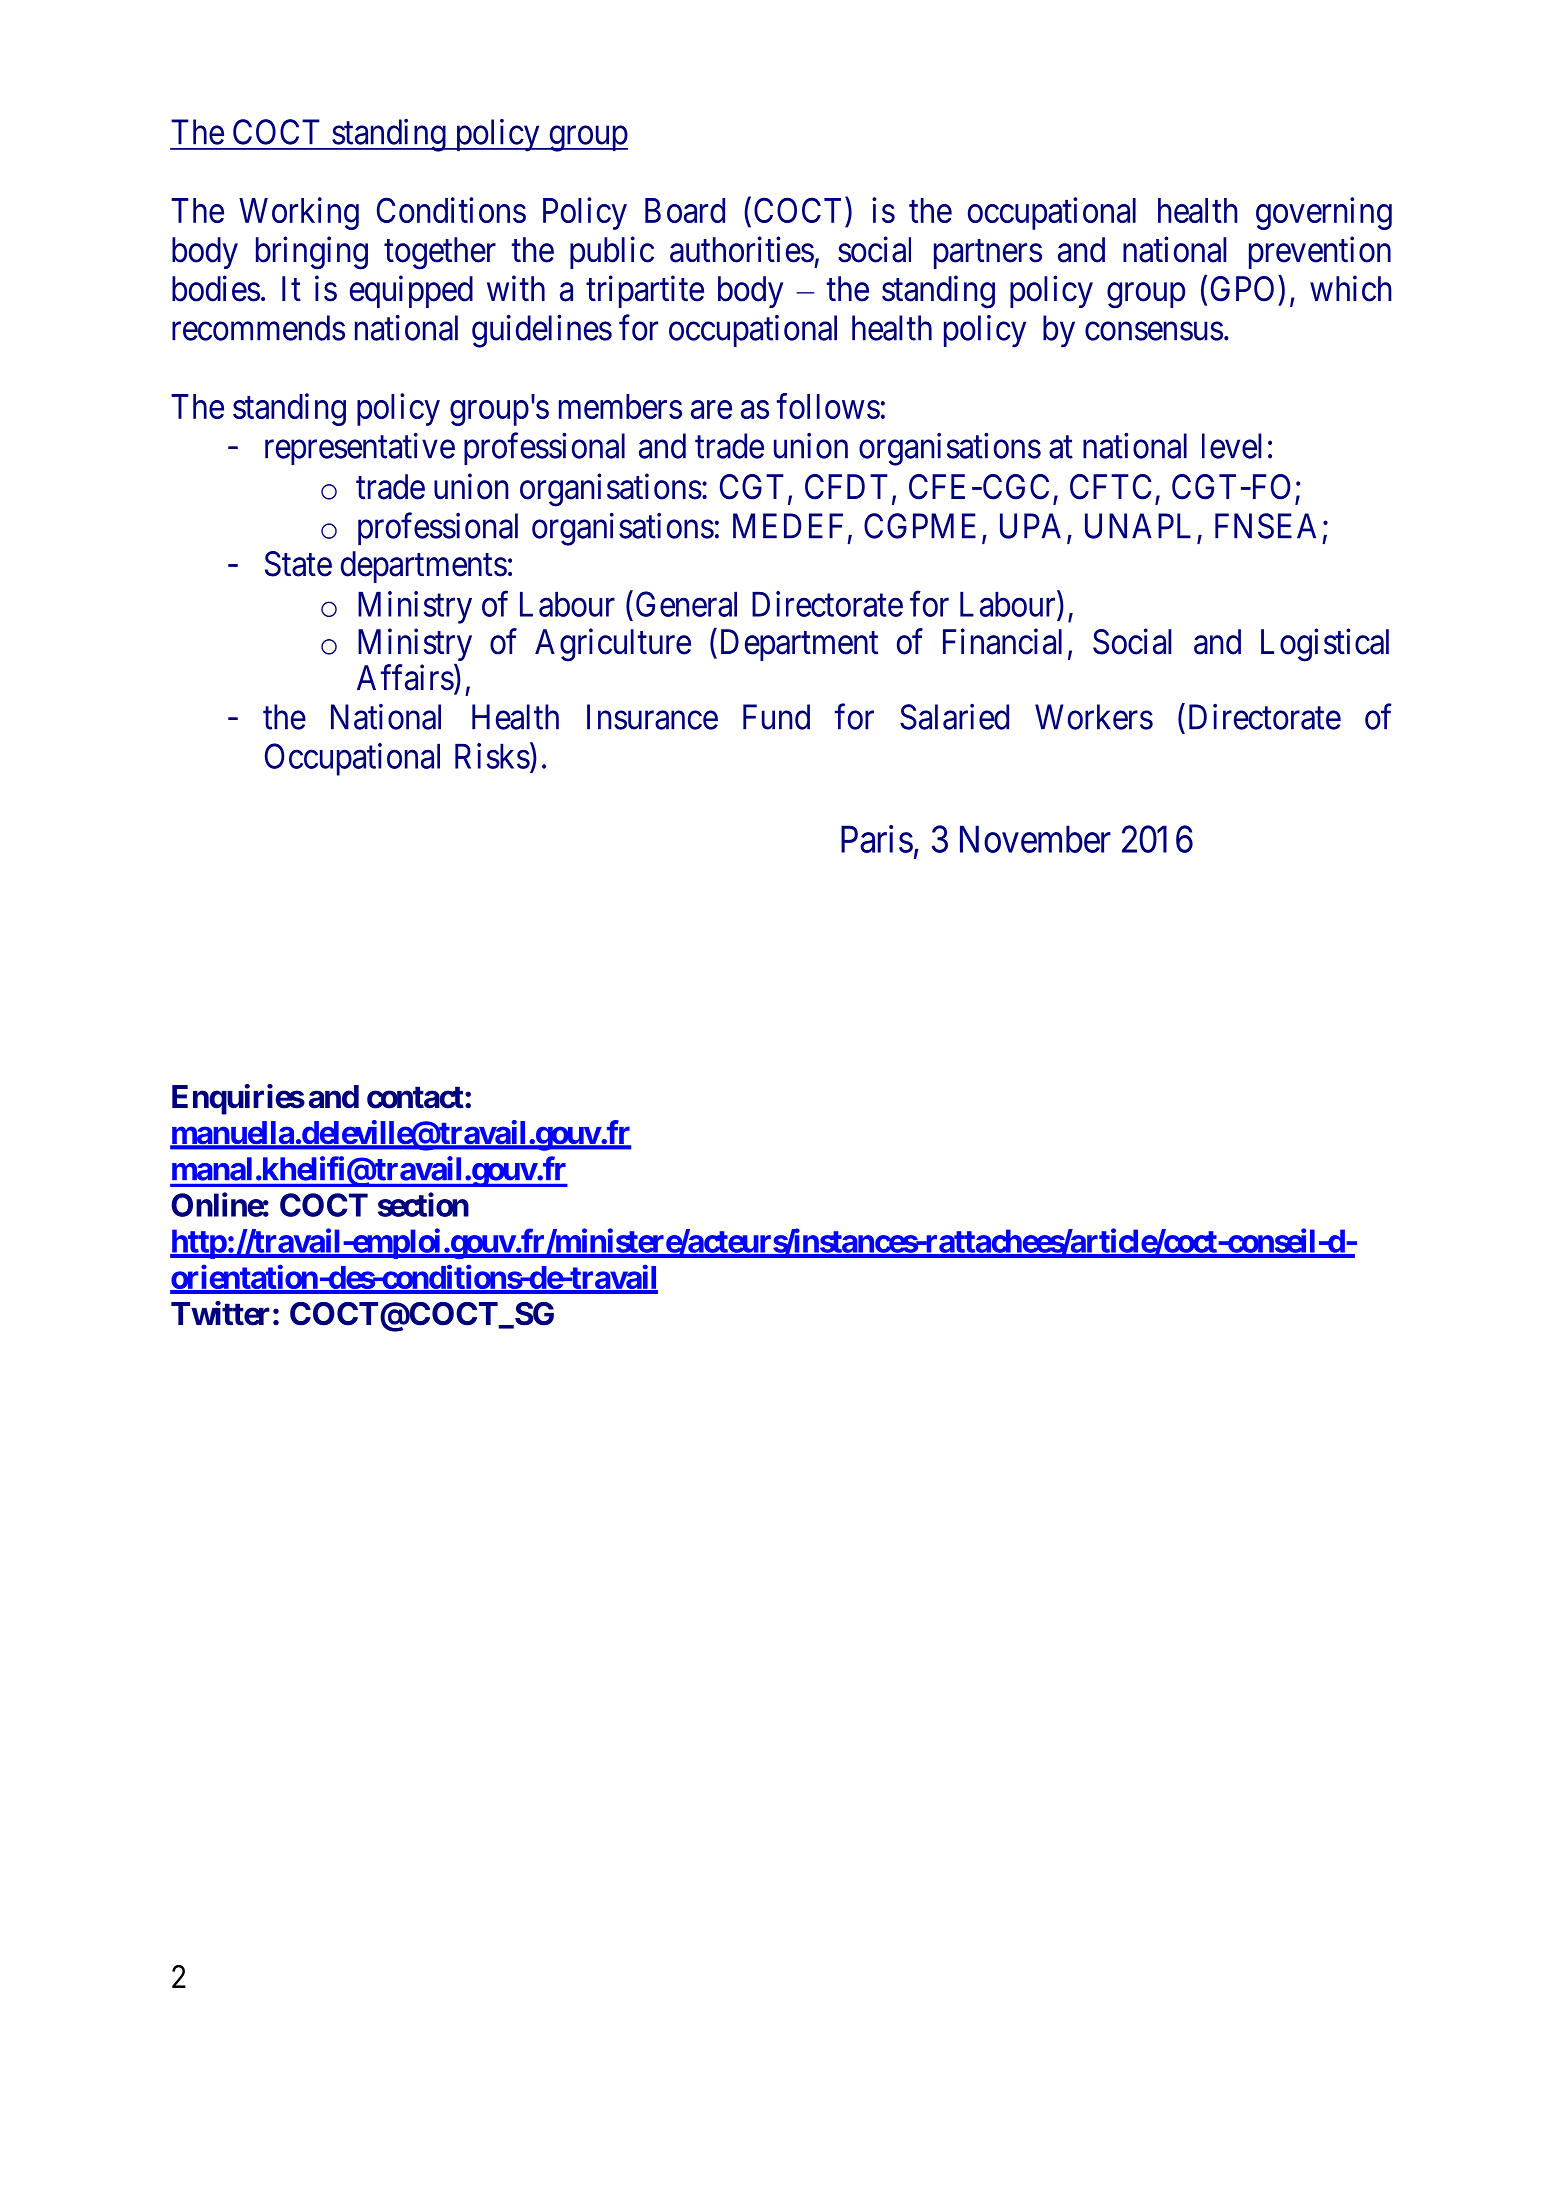  What do you see at coordinates (423, 1204) in the document?
I see `section` at bounding box center [423, 1204].
